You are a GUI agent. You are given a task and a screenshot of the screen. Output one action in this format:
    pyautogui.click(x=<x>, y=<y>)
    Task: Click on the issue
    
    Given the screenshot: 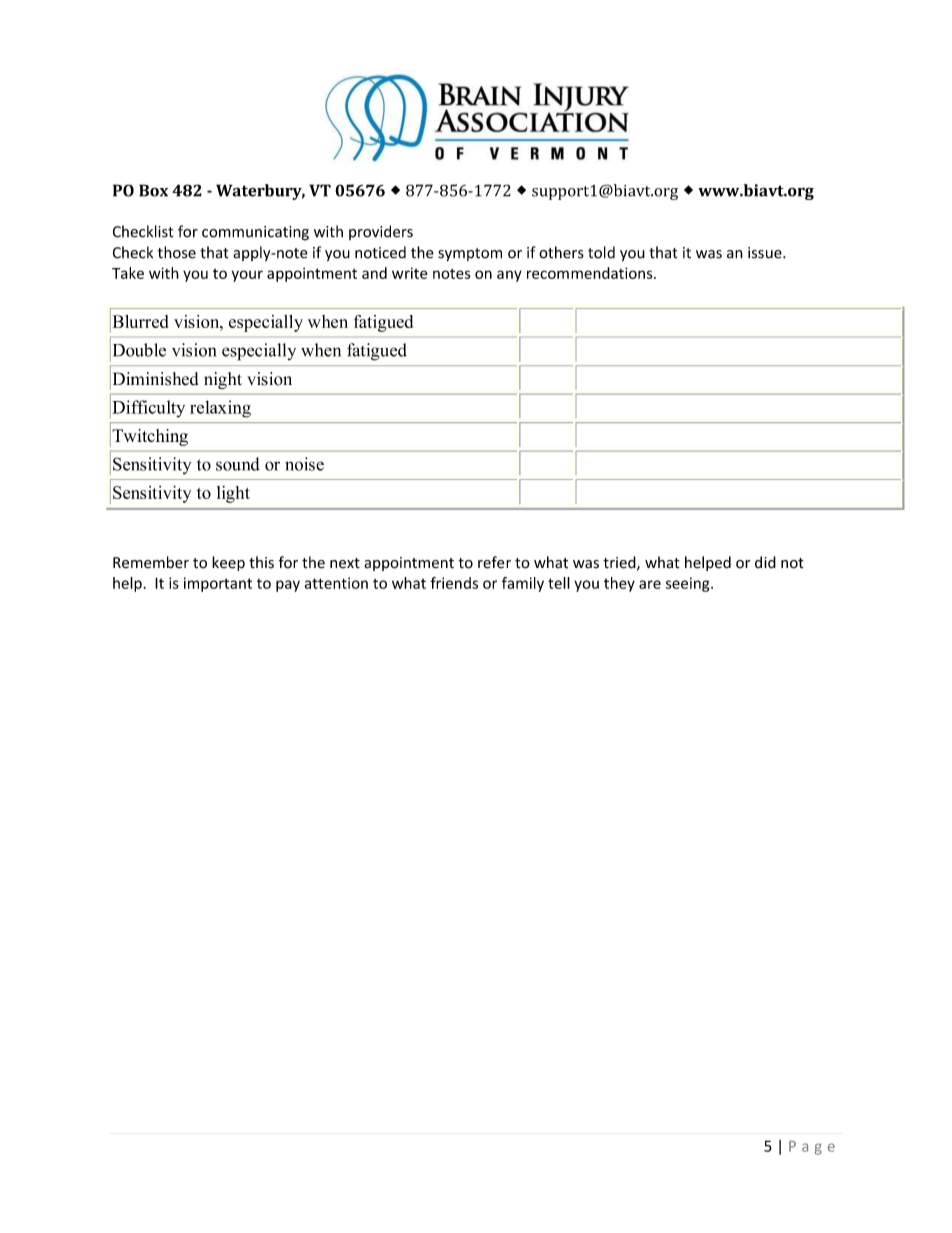 What is the action you would take?
    pyautogui.click(x=766, y=253)
